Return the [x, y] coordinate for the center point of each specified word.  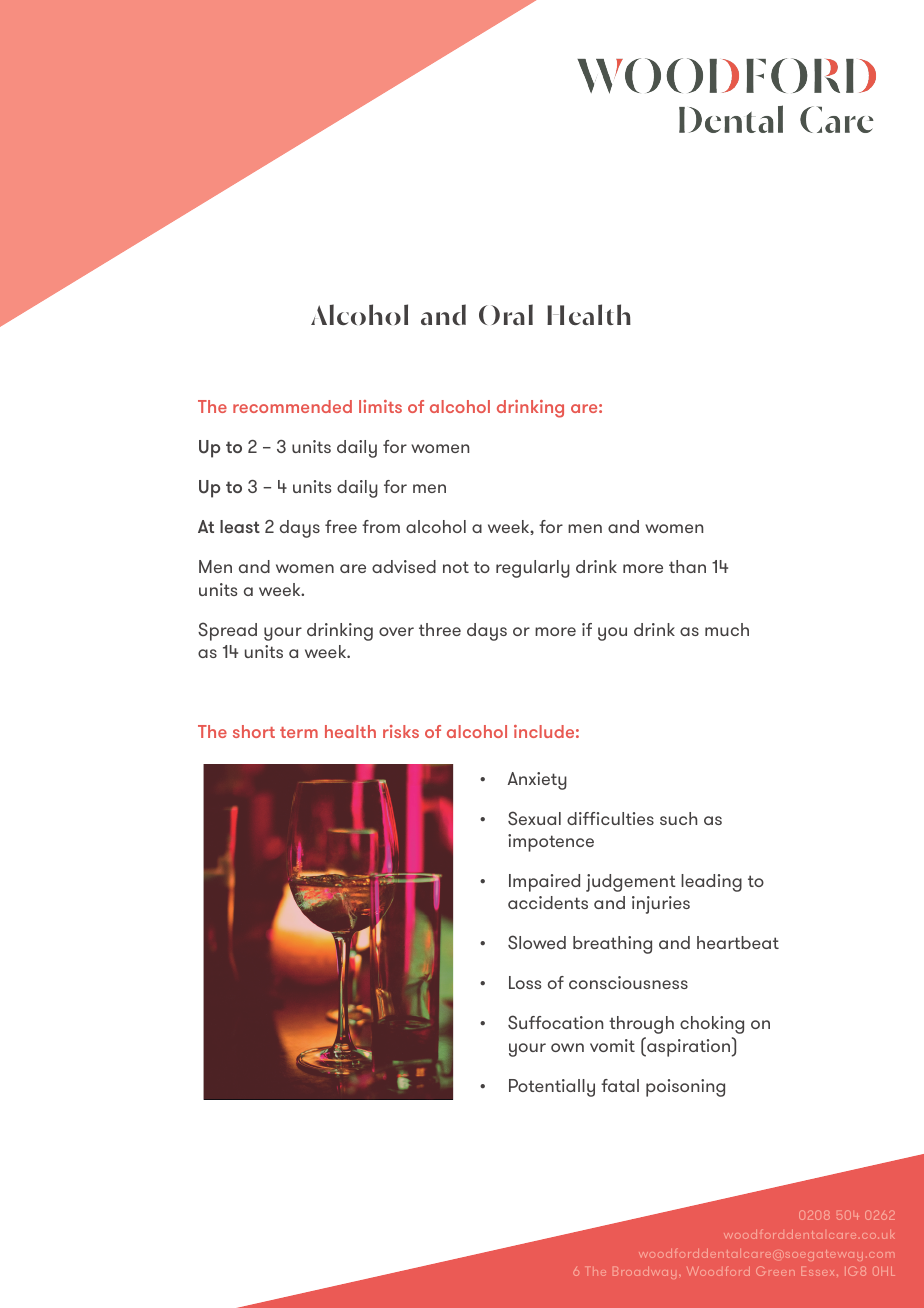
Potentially [552, 1088]
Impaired [544, 883]
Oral [506, 314]
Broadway [644, 1273]
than [687, 566]
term [299, 732]
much [727, 629]
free [341, 526]
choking [712, 1025]
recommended [292, 406]
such [678, 818]
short [254, 731]
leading [711, 883]
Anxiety [537, 781]
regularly [533, 569]
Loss [525, 982]
